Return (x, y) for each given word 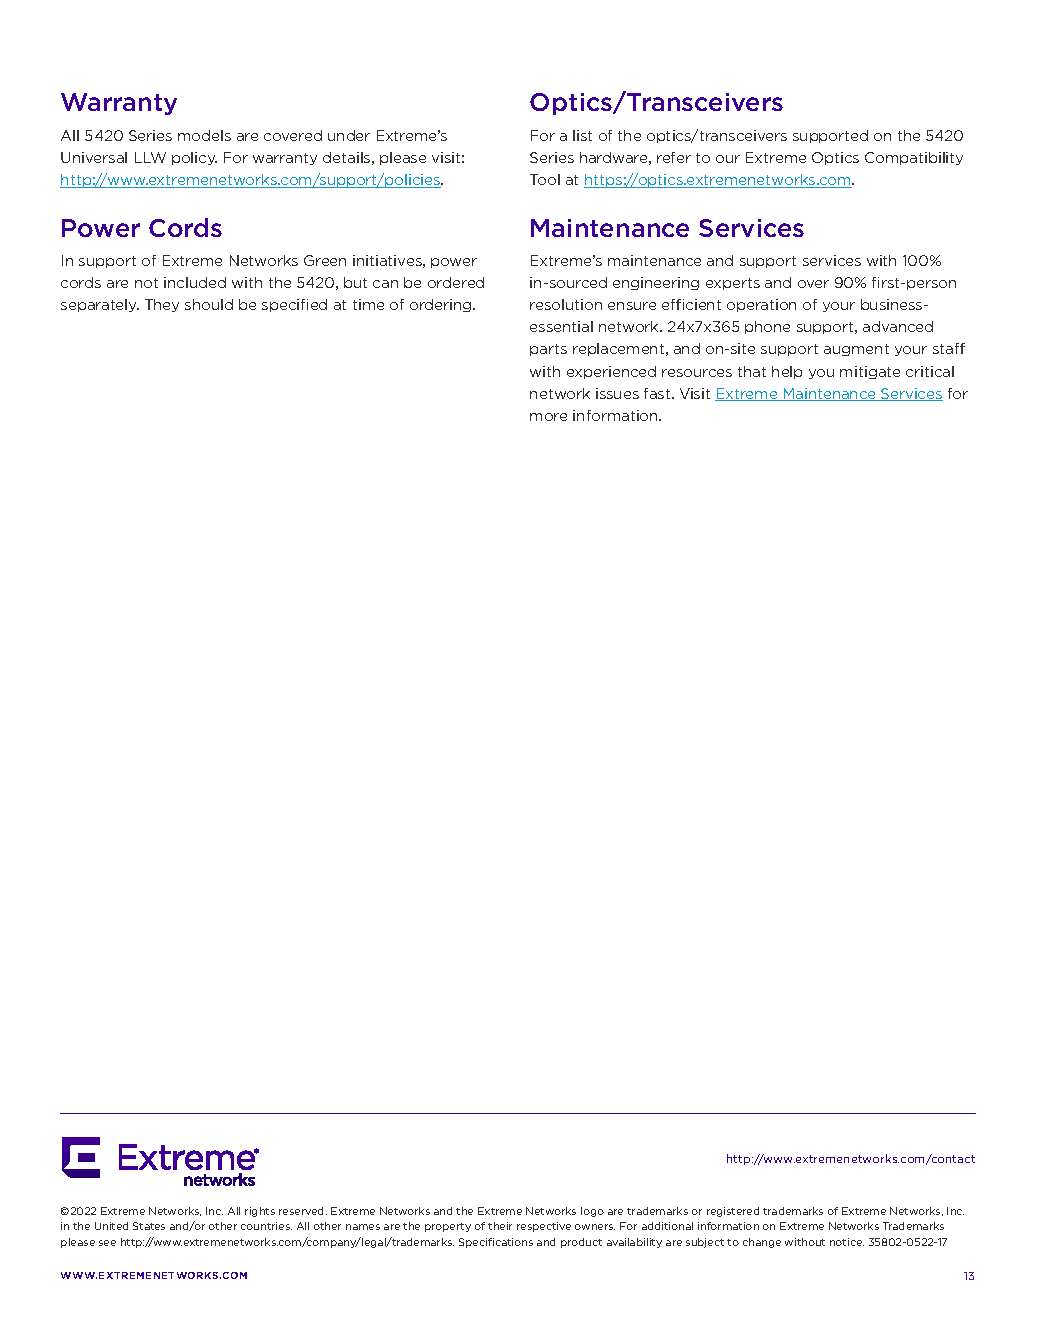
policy (194, 158)
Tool (545, 179)
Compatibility (914, 158)
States (149, 1226)
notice (847, 1242)
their (500, 1226)
